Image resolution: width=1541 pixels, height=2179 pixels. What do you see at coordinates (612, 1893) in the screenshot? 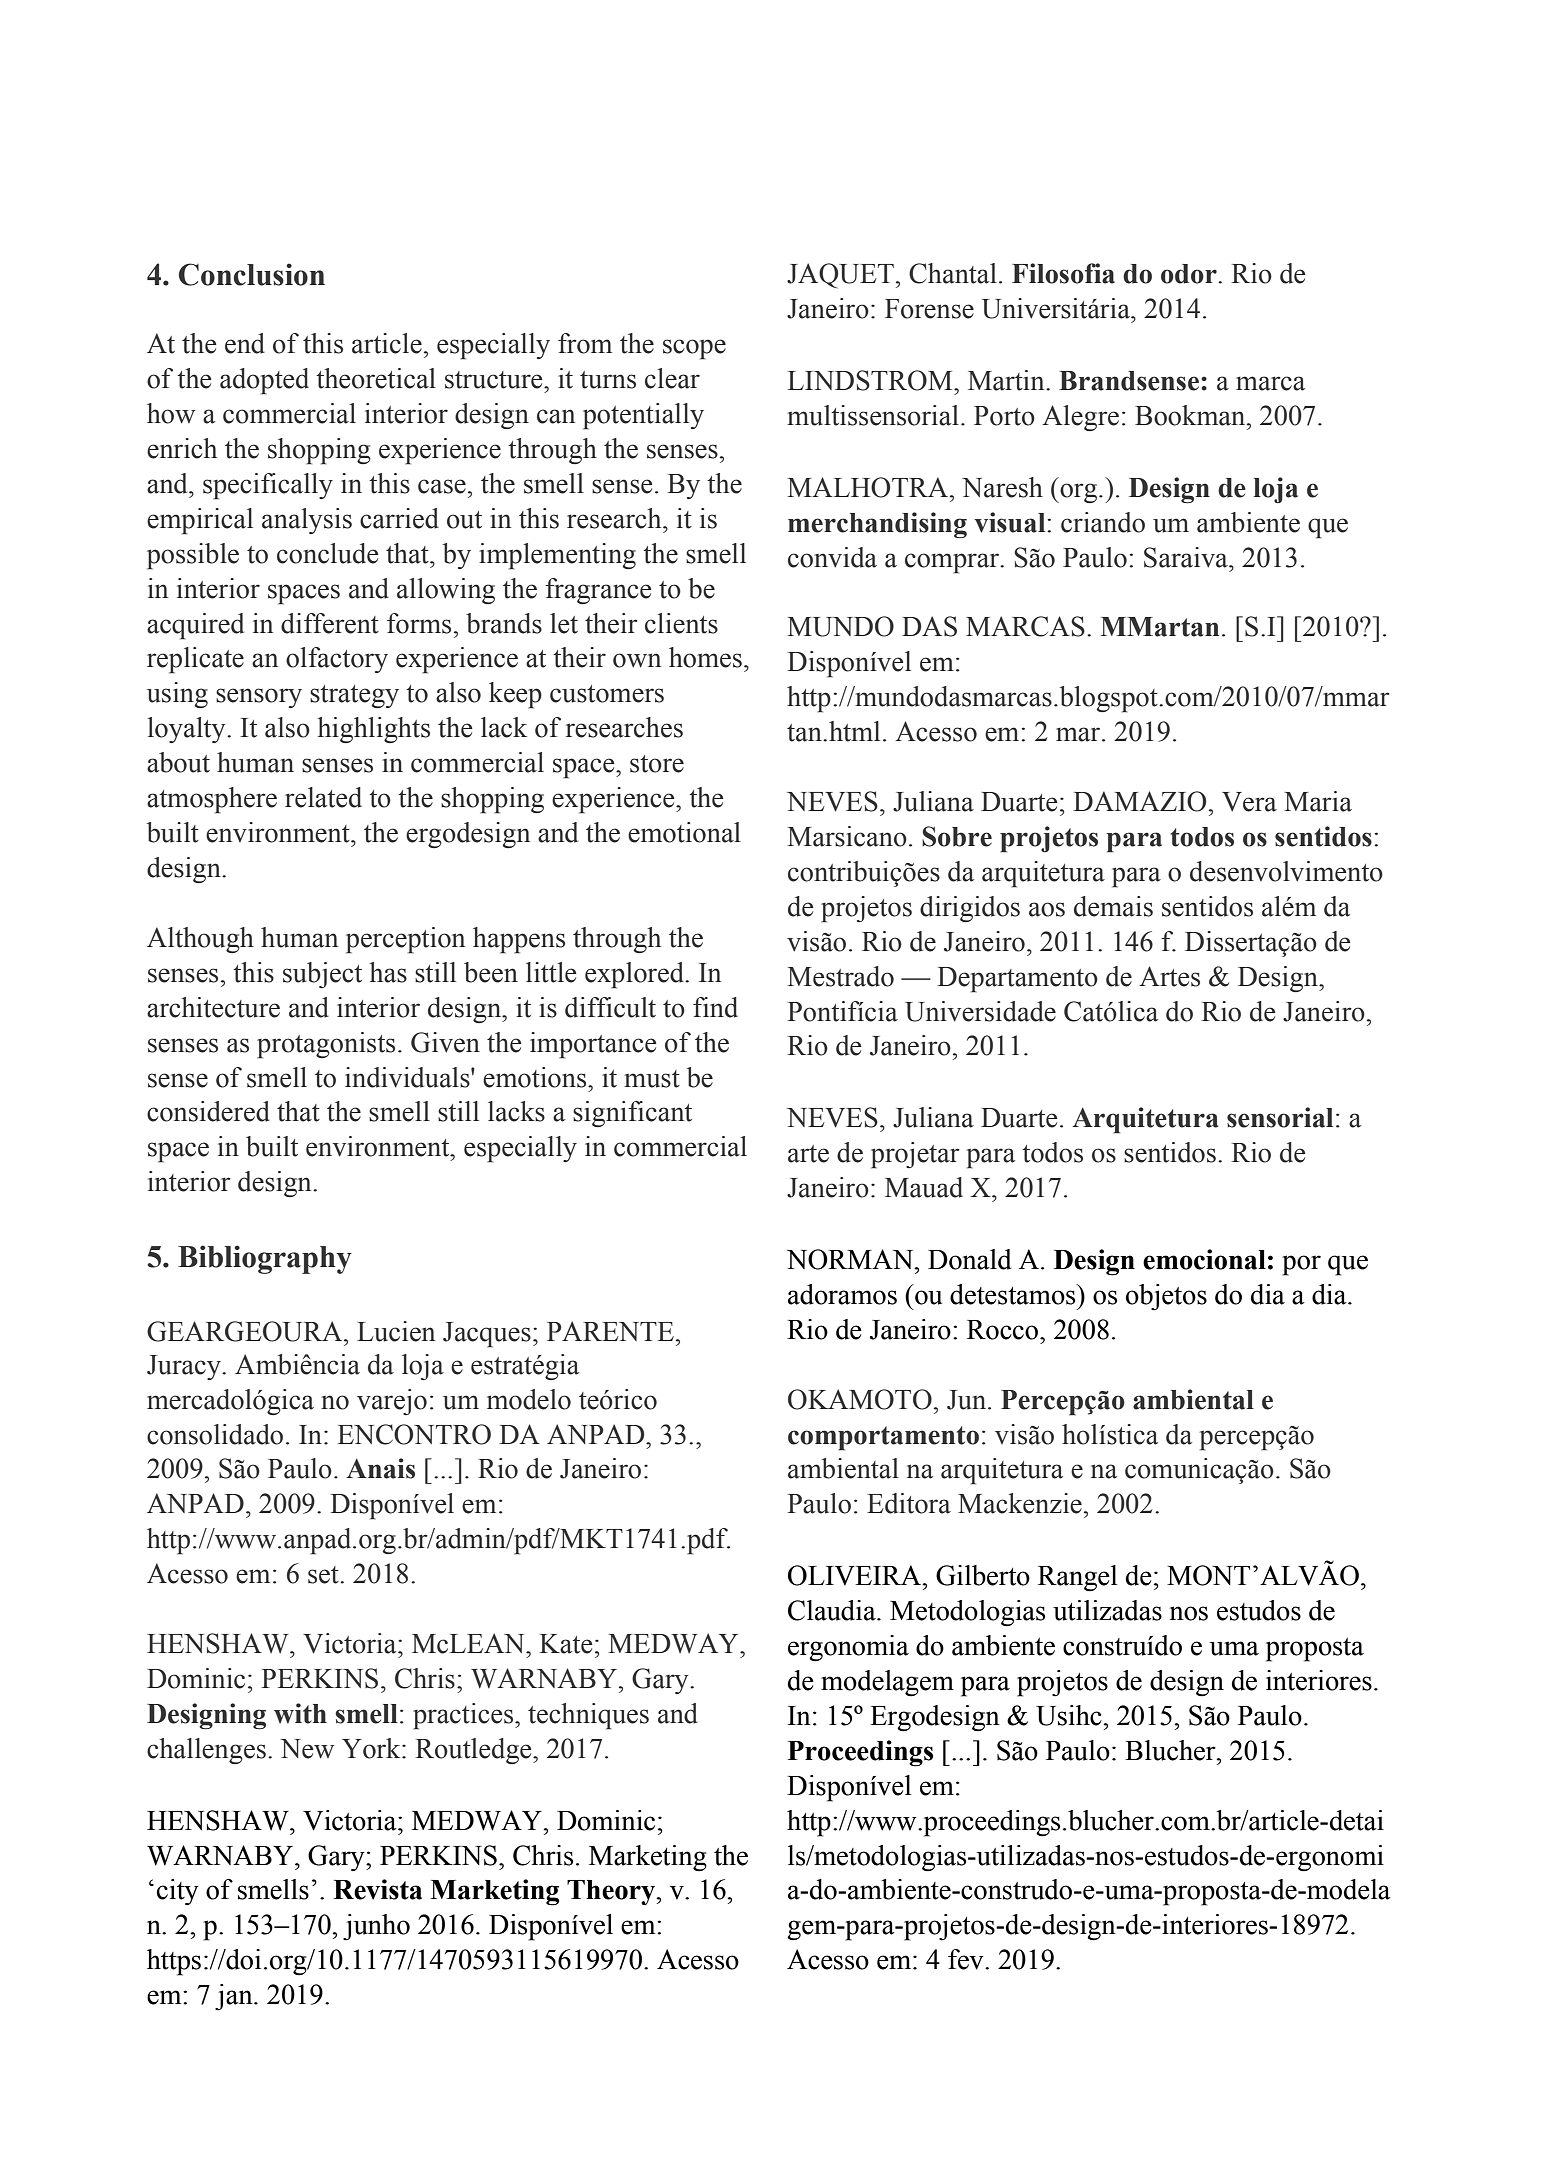
I see `Theory` at bounding box center [612, 1893].
